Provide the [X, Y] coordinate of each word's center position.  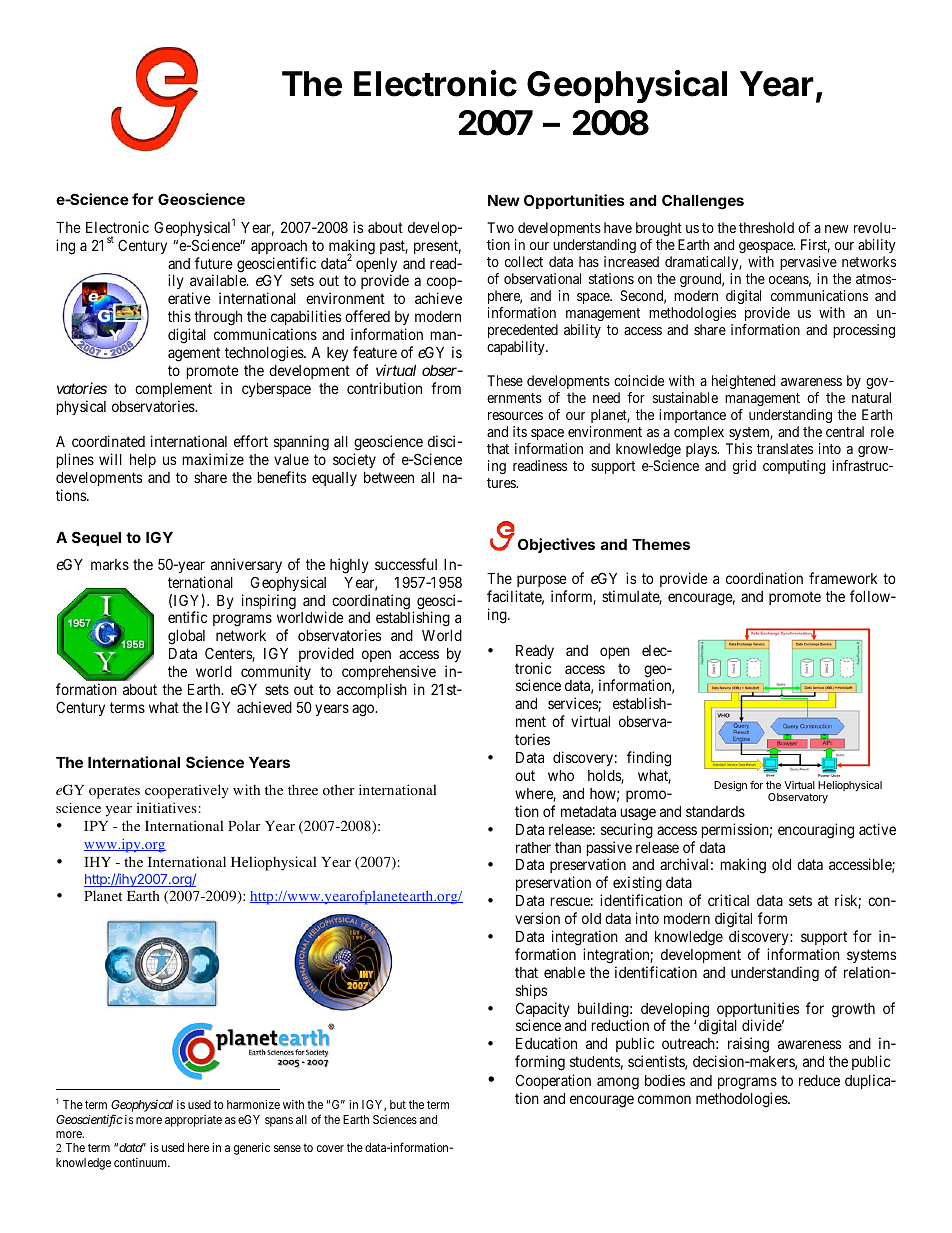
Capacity [543, 1011]
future [214, 263]
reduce [819, 1080]
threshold [766, 227]
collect [524, 261]
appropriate [193, 1121]
